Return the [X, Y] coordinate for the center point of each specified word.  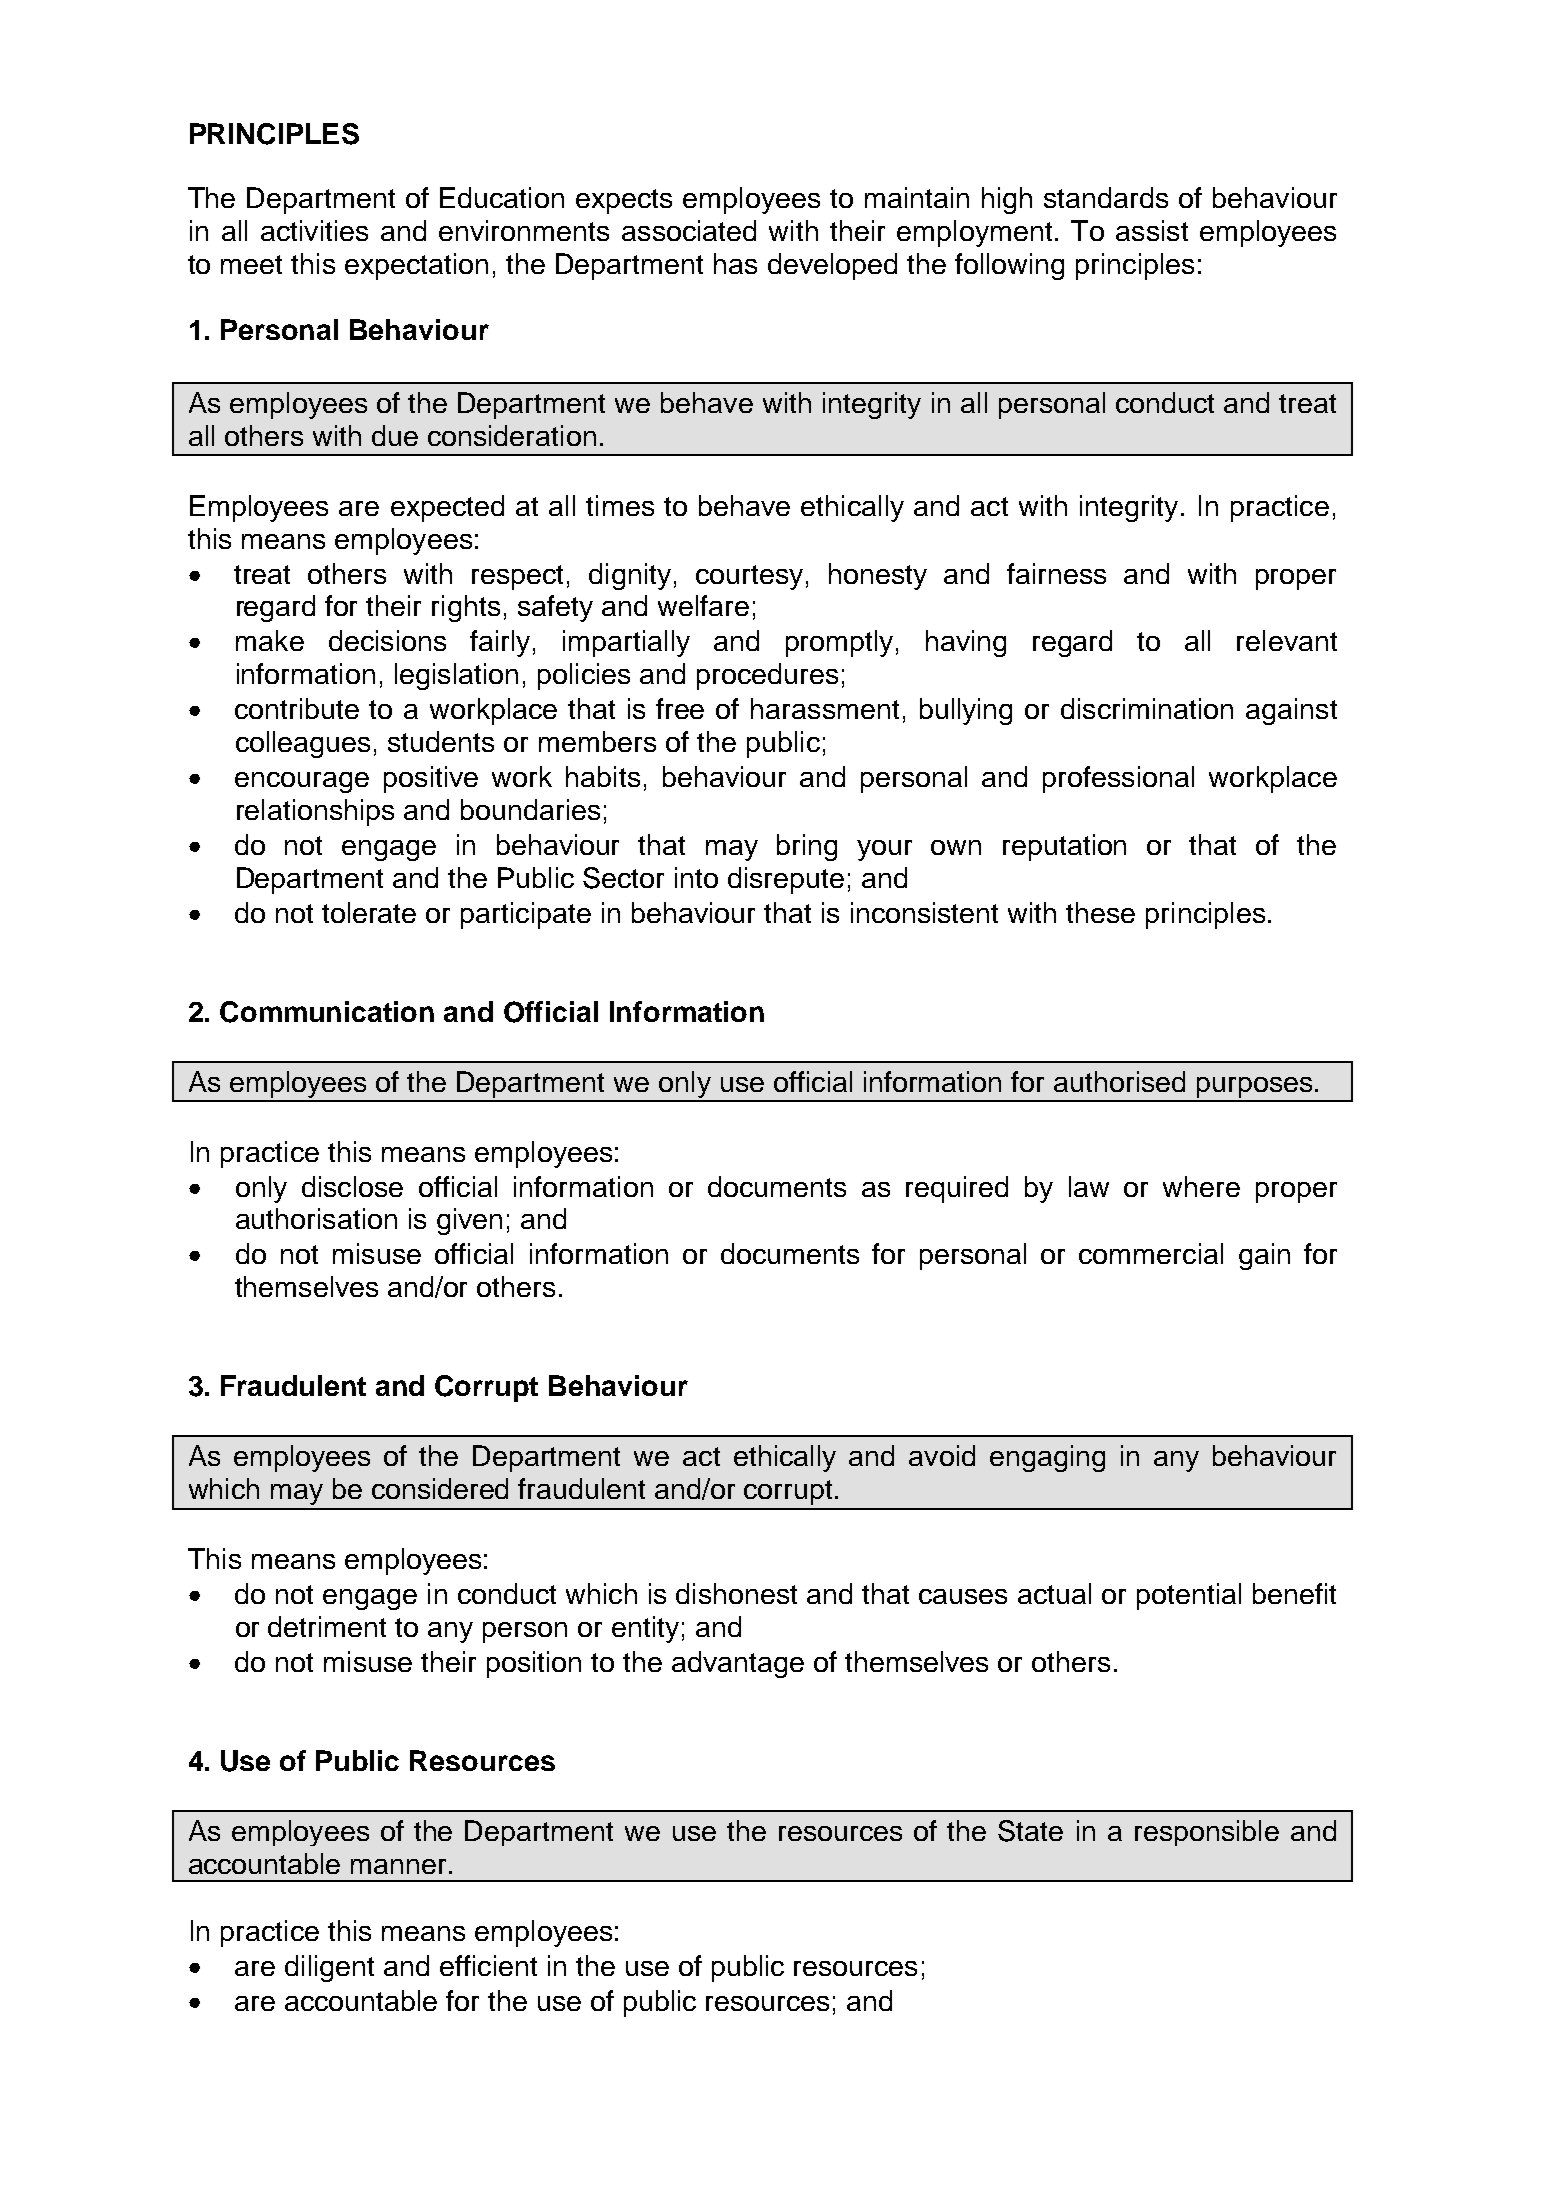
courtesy [749, 577]
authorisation [316, 1218]
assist [1152, 230]
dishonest [736, 1593]
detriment [327, 1626]
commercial [1151, 1253]
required [957, 1189]
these [1100, 912]
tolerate [369, 912]
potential [1189, 1596]
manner [400, 1866]
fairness [1056, 573]
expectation [416, 266]
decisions [387, 640]
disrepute [786, 880]
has [735, 263]
